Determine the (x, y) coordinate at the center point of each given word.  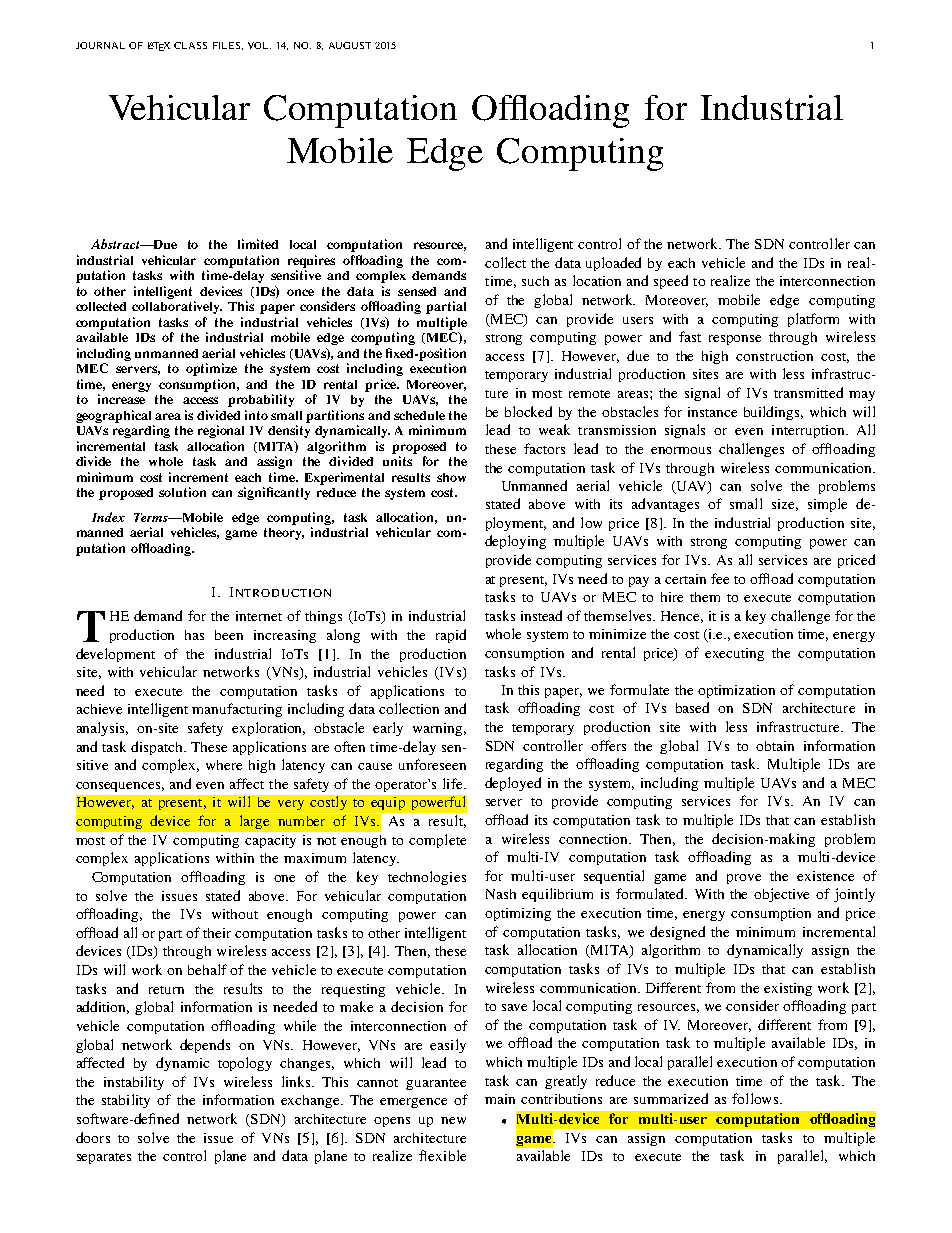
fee (720, 578)
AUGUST (350, 45)
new (453, 1120)
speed (671, 282)
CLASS (190, 45)
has (194, 635)
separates (104, 1158)
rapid (451, 636)
